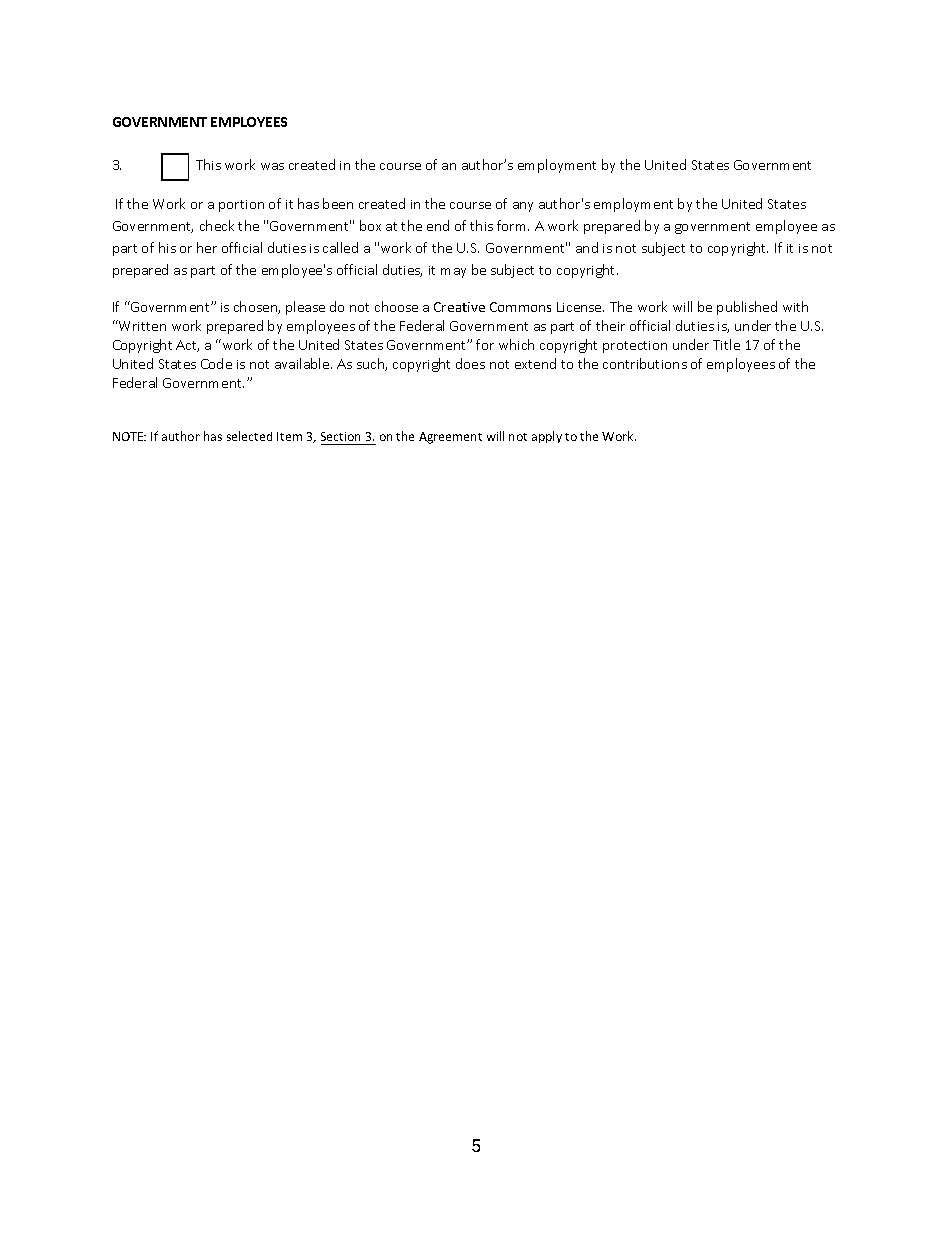  I want to click on form, so click(513, 225).
